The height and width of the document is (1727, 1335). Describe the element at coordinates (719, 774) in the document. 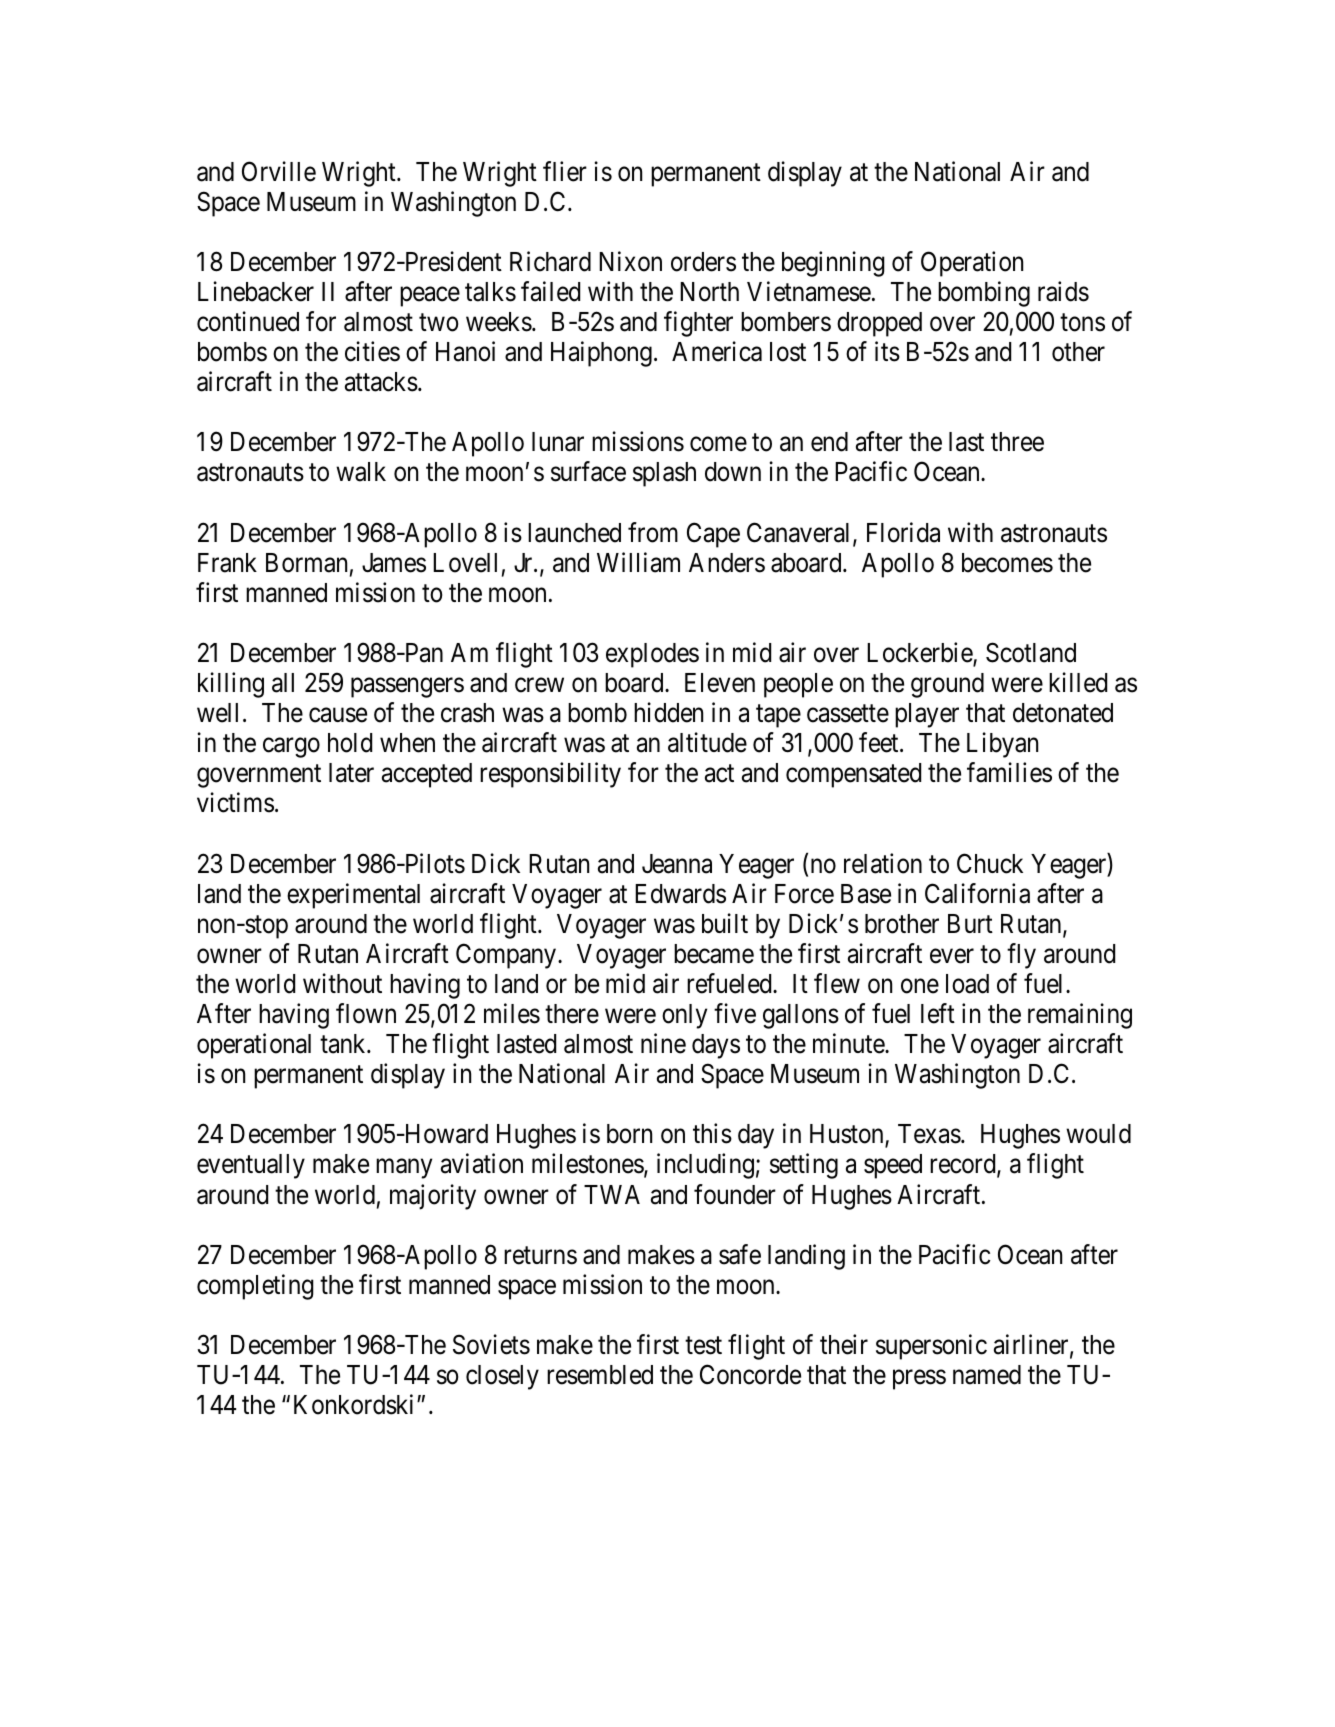

I see `act` at that location.
